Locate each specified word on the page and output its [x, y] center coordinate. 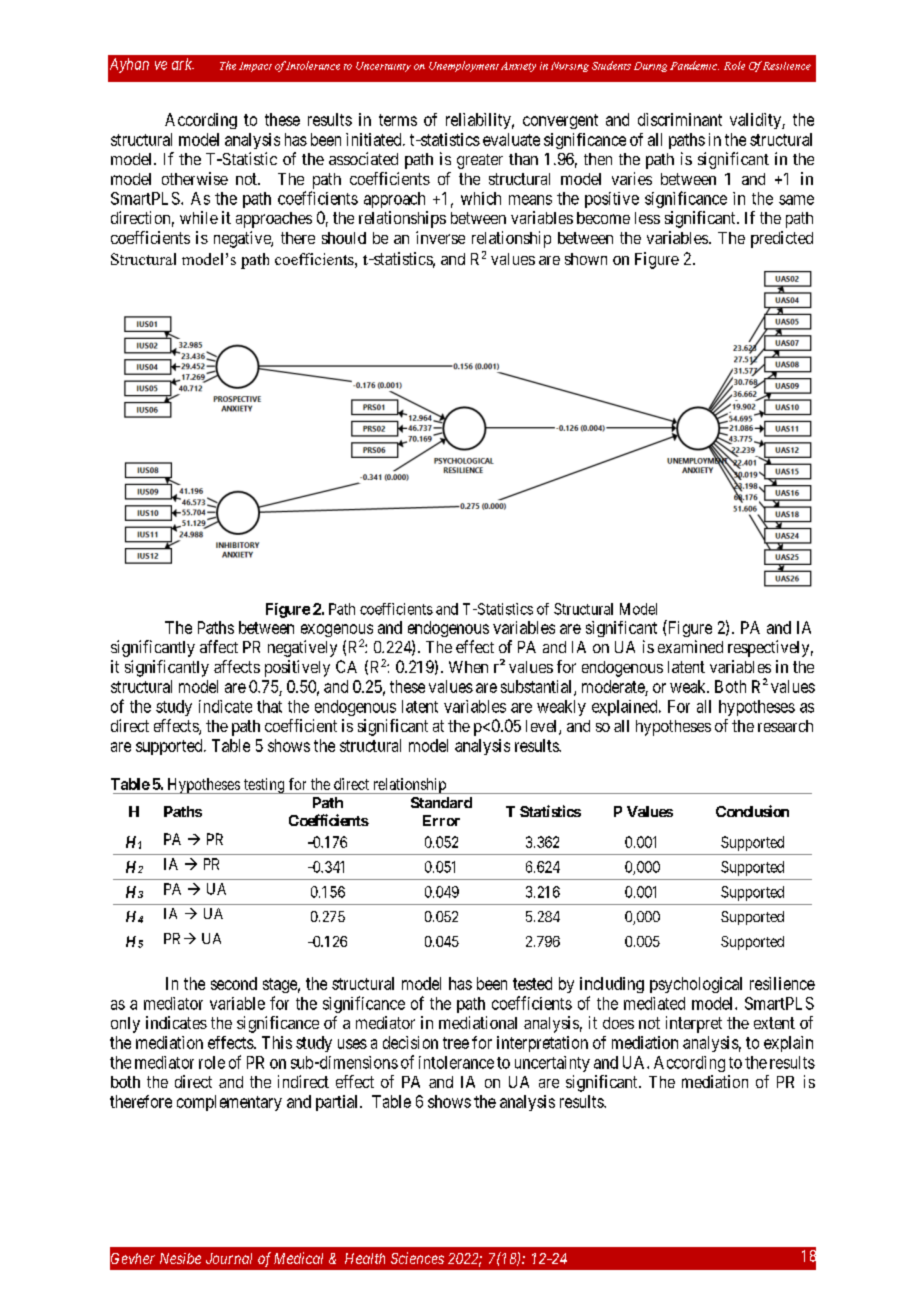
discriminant [680, 119]
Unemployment [464, 66]
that [269, 706]
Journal [229, 1258]
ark [183, 64]
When [468, 667]
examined [690, 646]
